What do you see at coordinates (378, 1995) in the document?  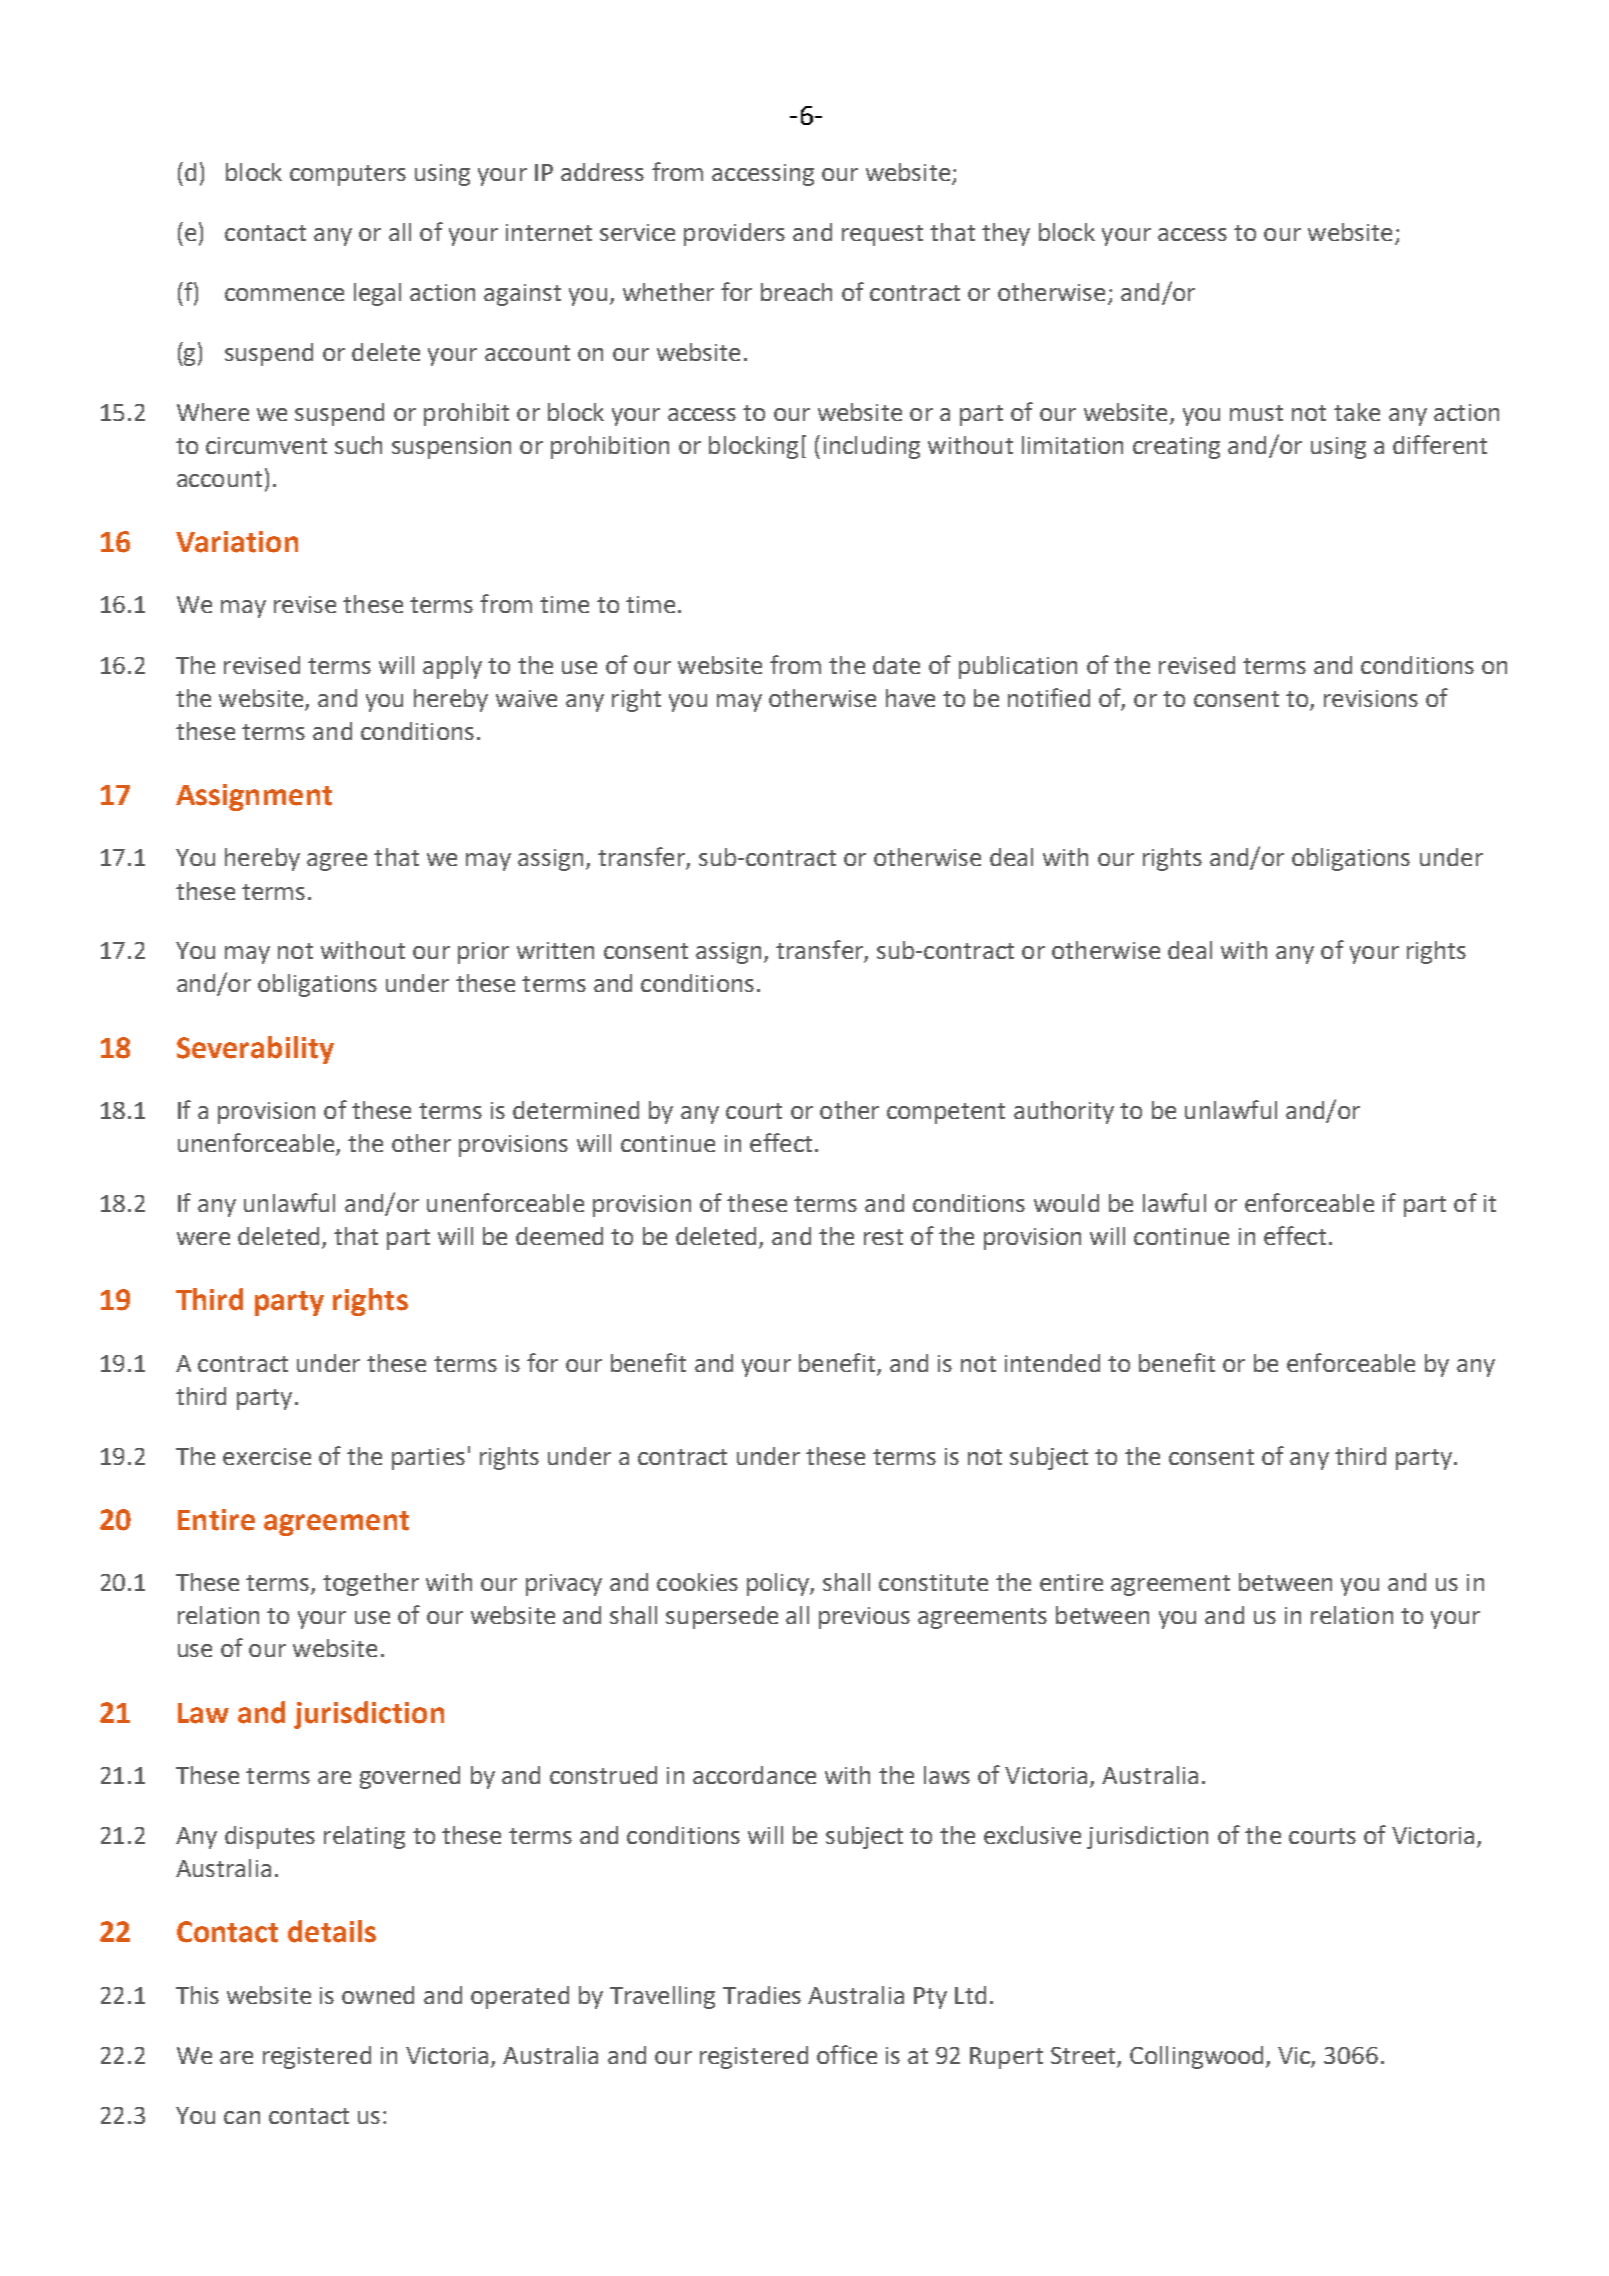 I see `owned` at bounding box center [378, 1995].
